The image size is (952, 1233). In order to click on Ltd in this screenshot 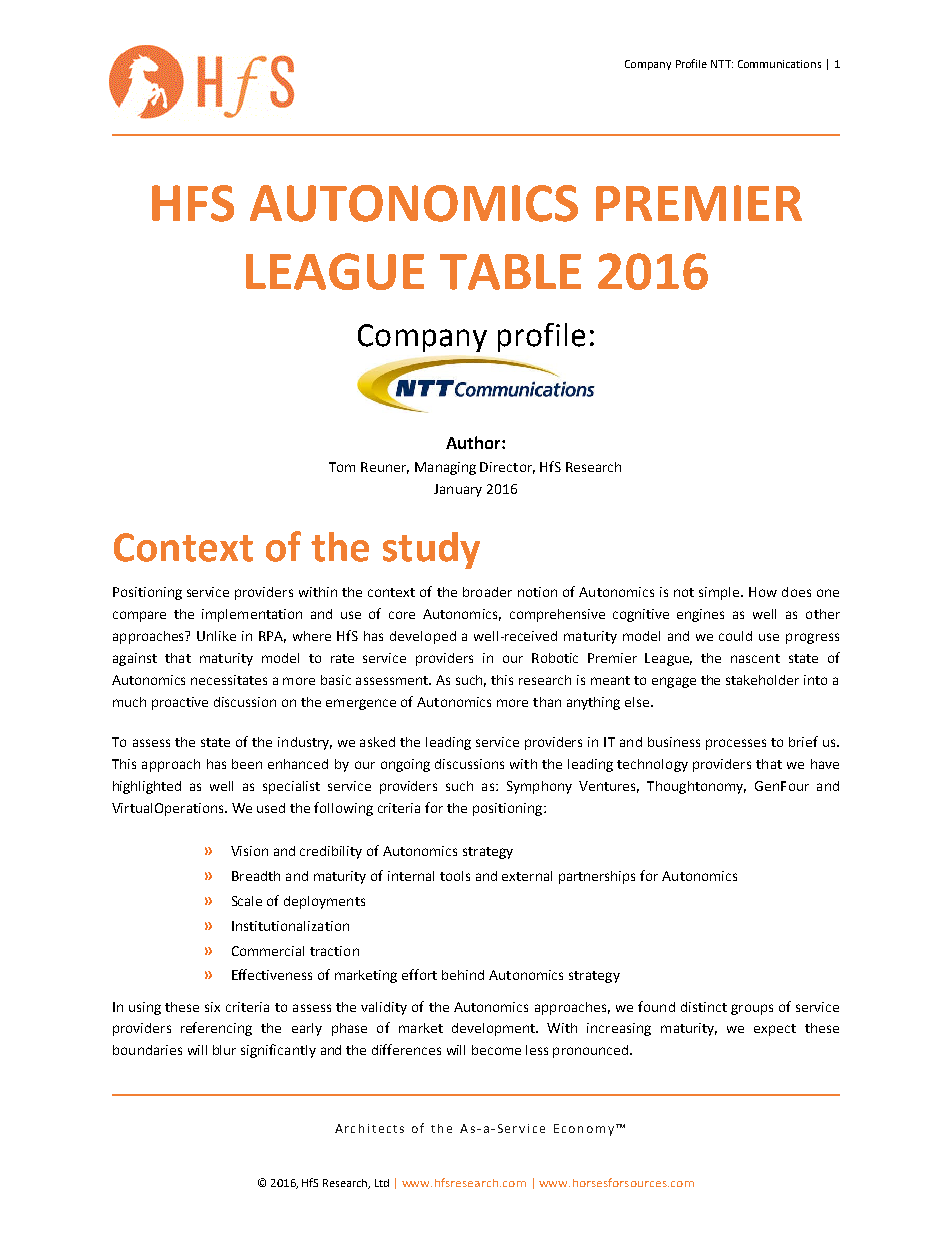, I will do `click(382, 1183)`.
